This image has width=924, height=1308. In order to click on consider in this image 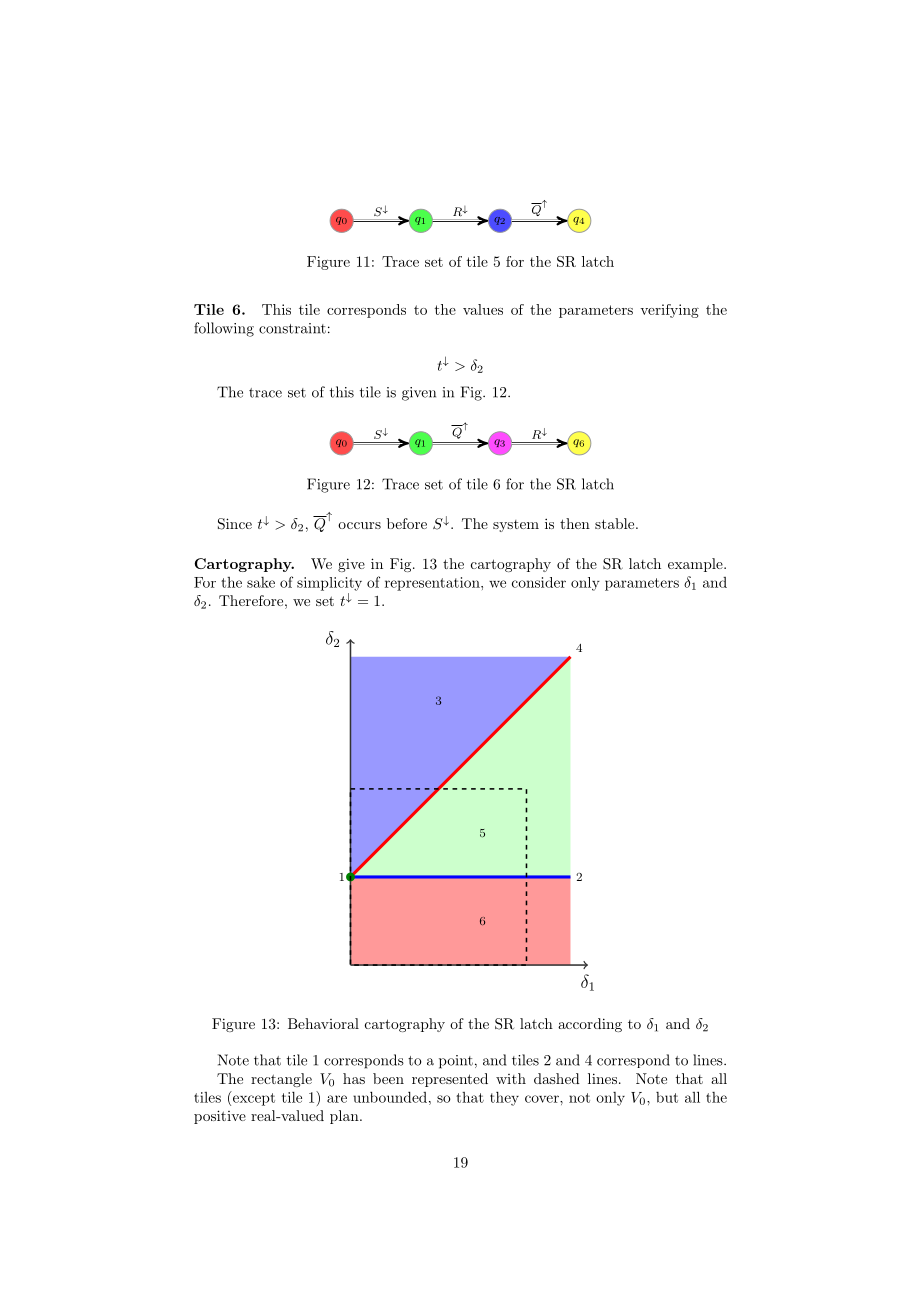, I will do `click(539, 582)`.
